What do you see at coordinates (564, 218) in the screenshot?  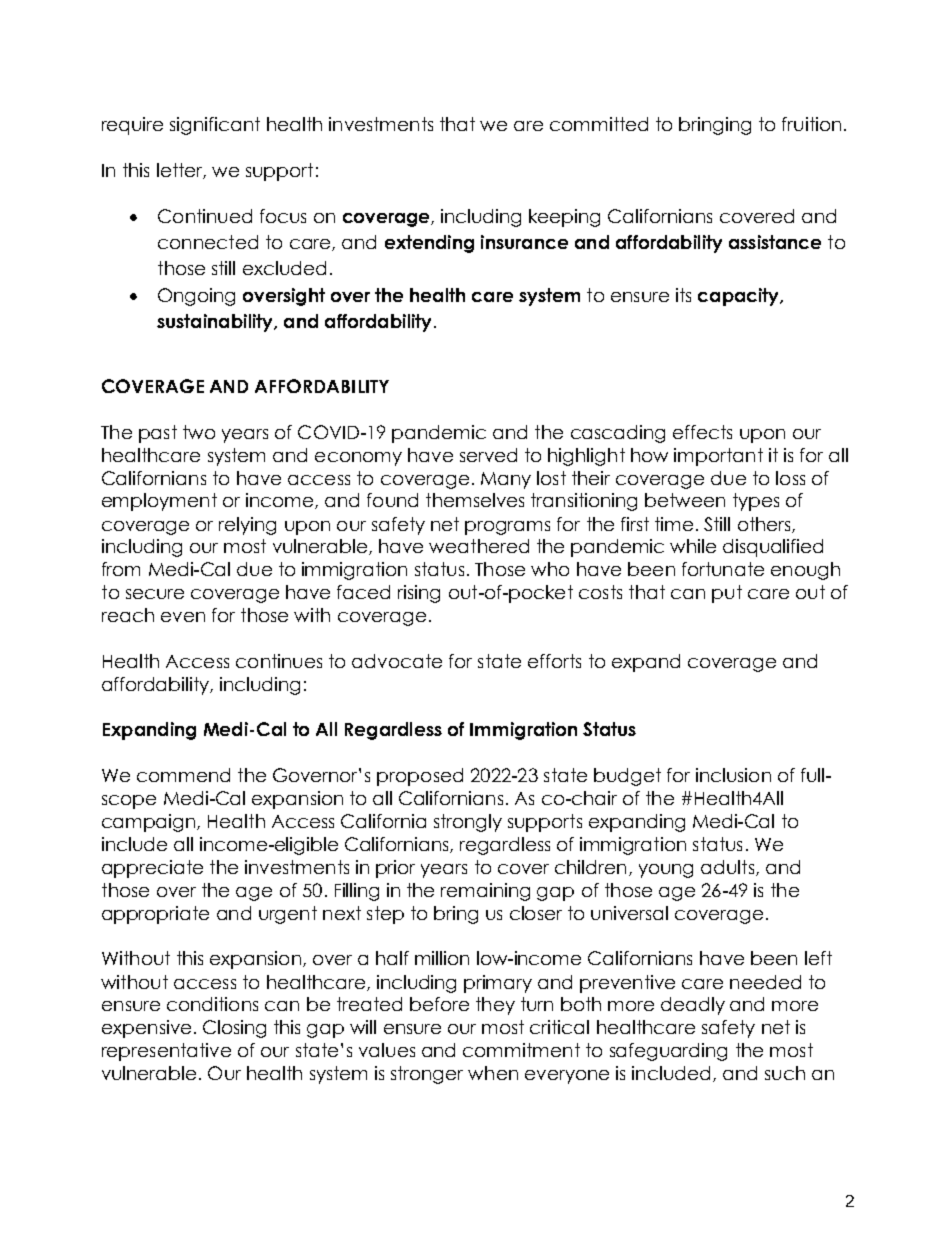 I see `keeping` at bounding box center [564, 218].
